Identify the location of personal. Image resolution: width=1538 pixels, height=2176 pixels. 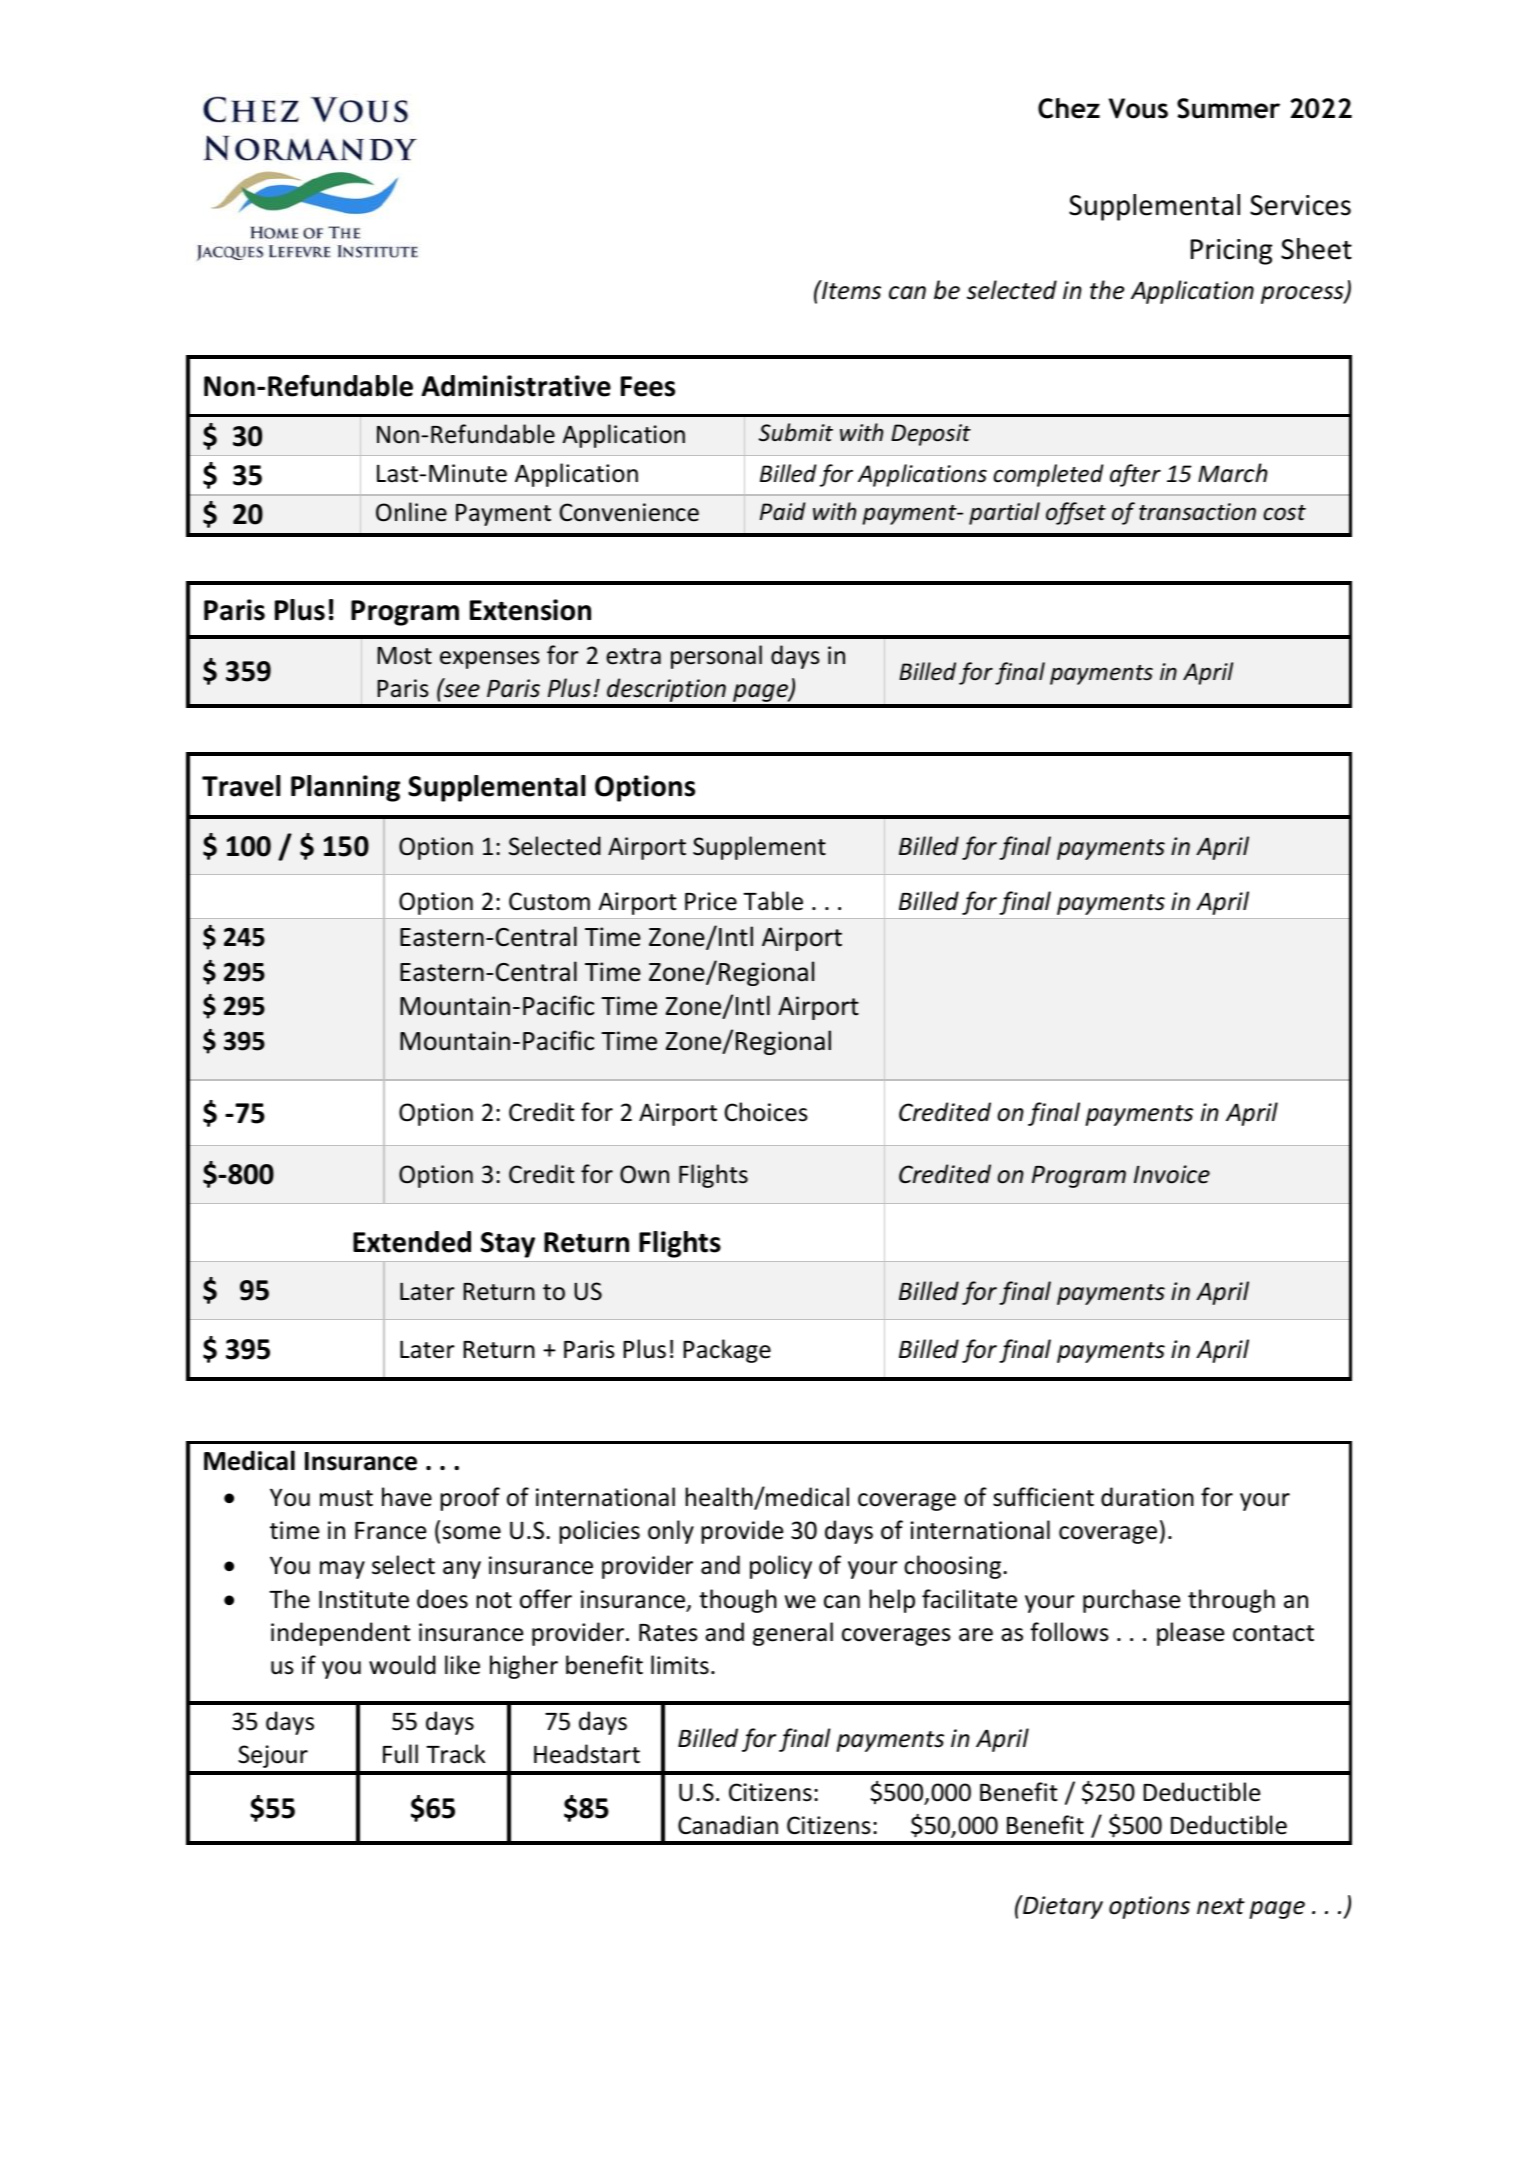
(716, 657).
